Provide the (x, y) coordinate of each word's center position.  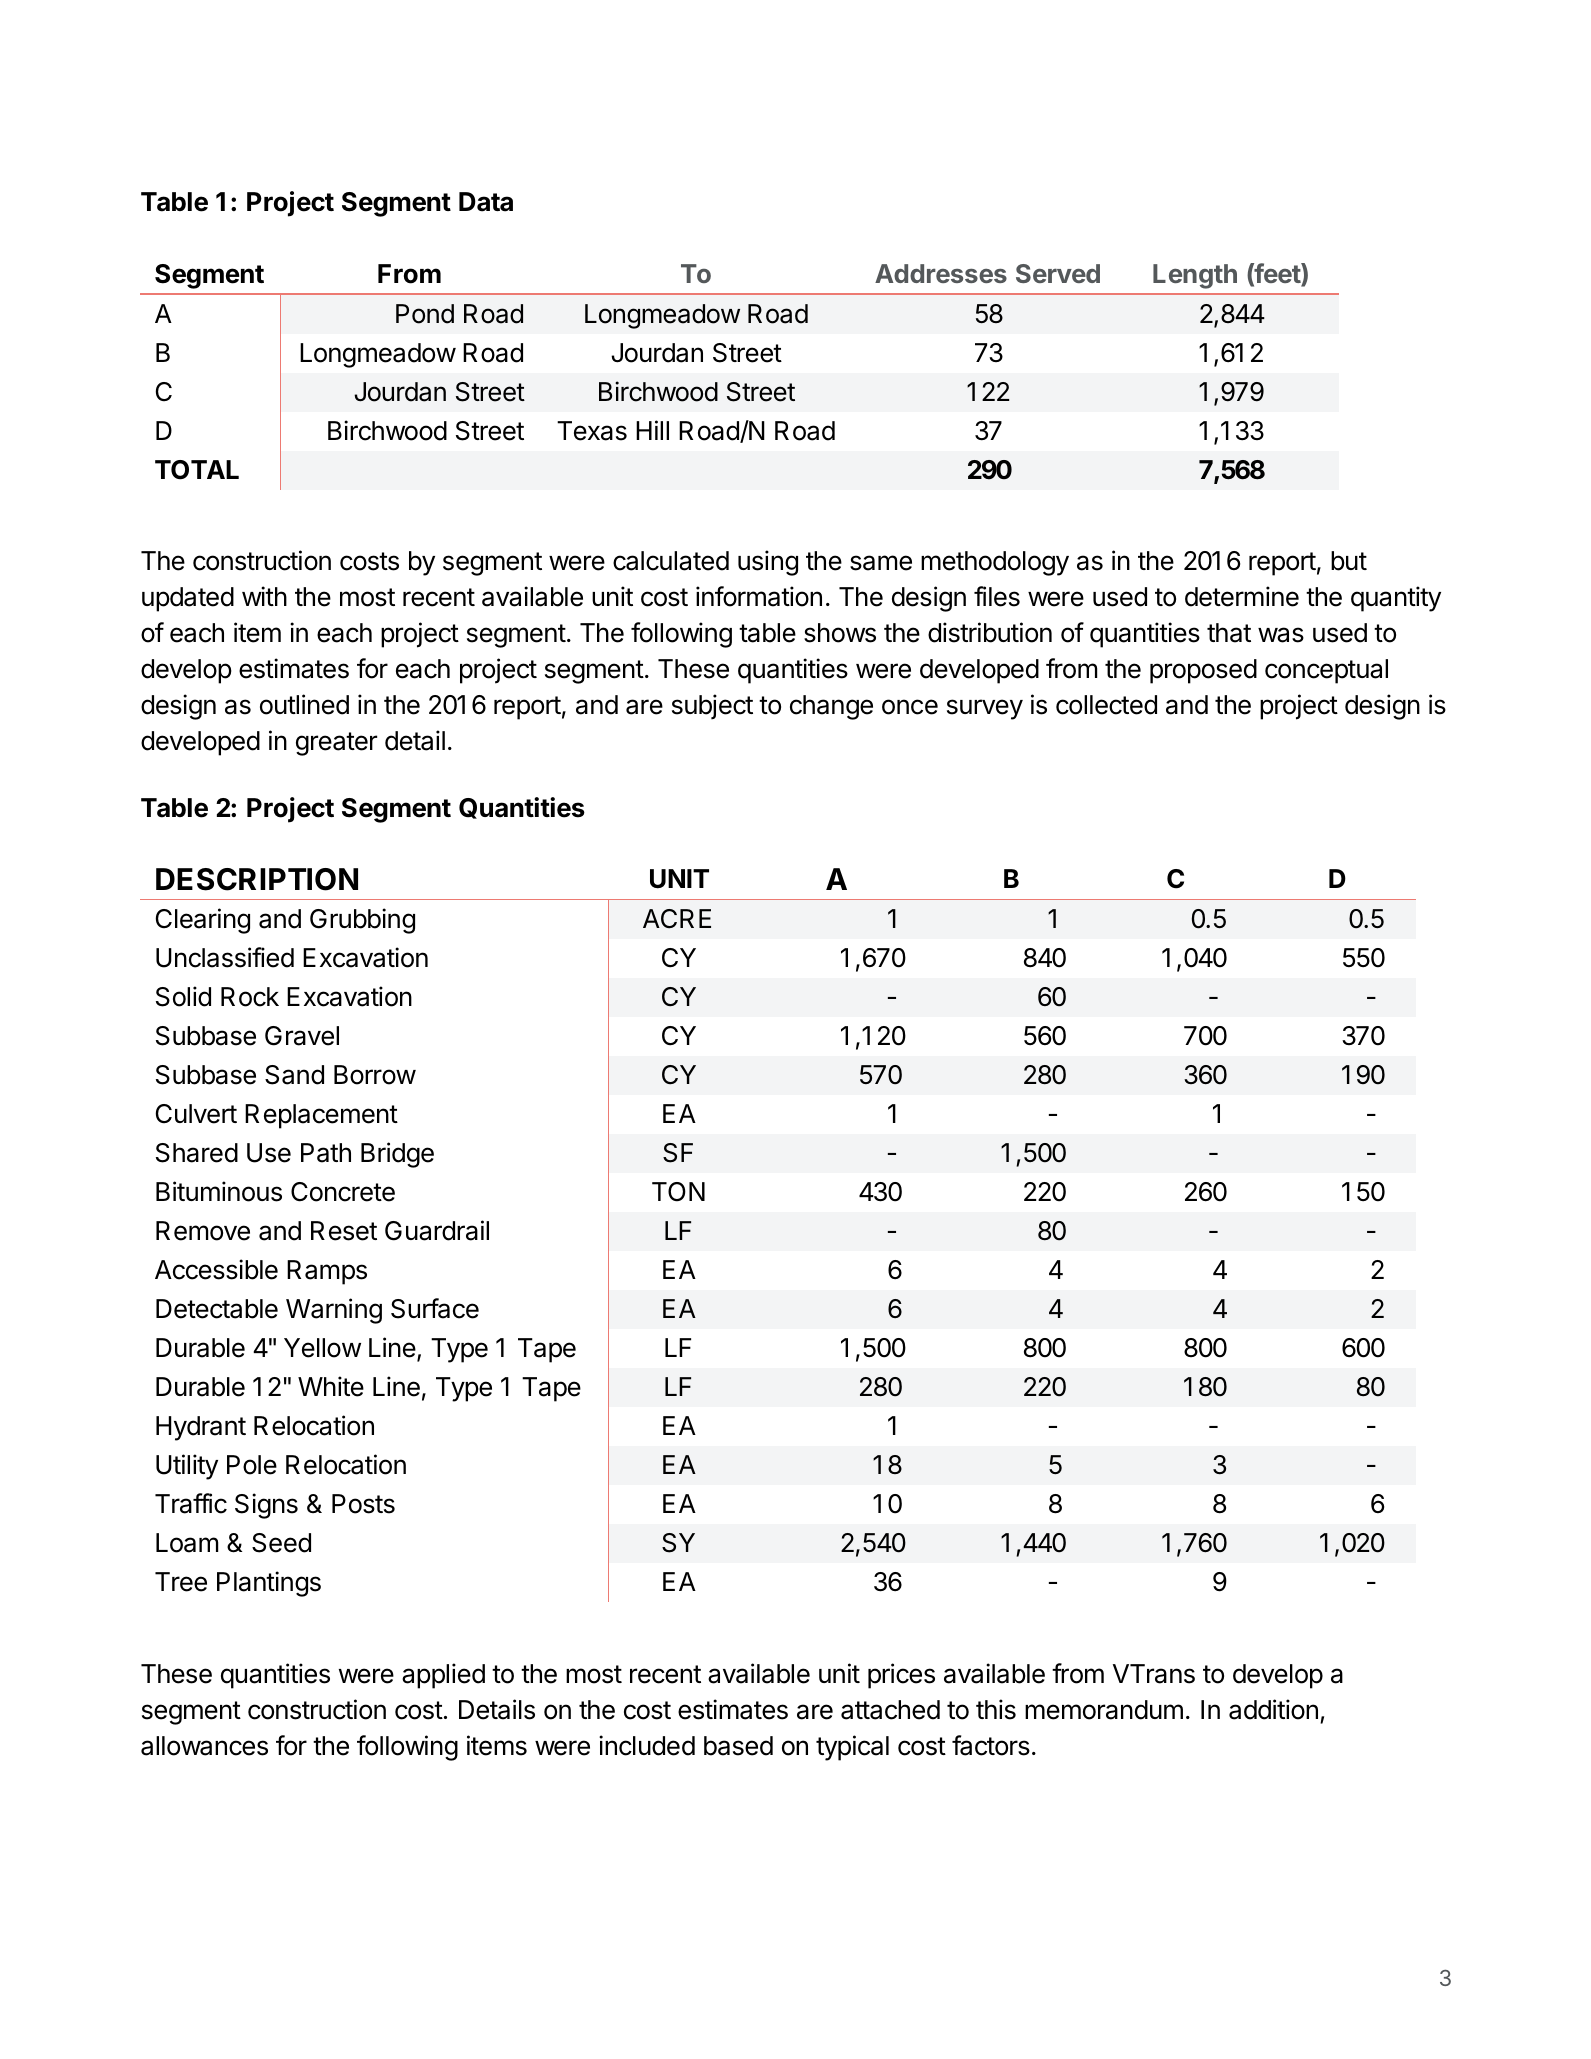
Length (1195, 276)
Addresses (941, 273)
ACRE (677, 919)
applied (443, 1676)
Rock (250, 997)
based (738, 1746)
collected (1106, 705)
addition (1273, 1709)
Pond (425, 314)
